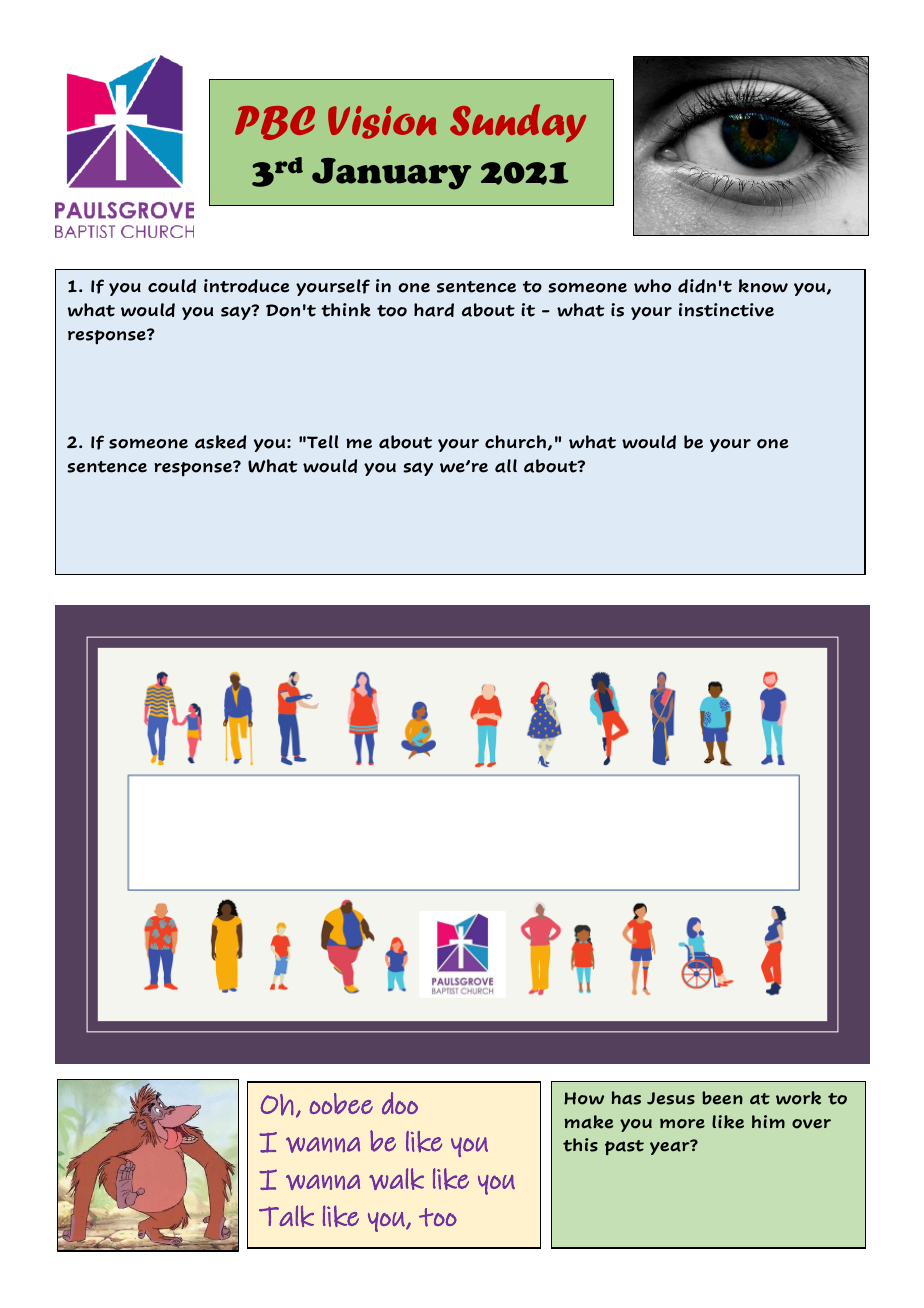  What do you see at coordinates (518, 123) in the screenshot?
I see `Sunday` at bounding box center [518, 123].
